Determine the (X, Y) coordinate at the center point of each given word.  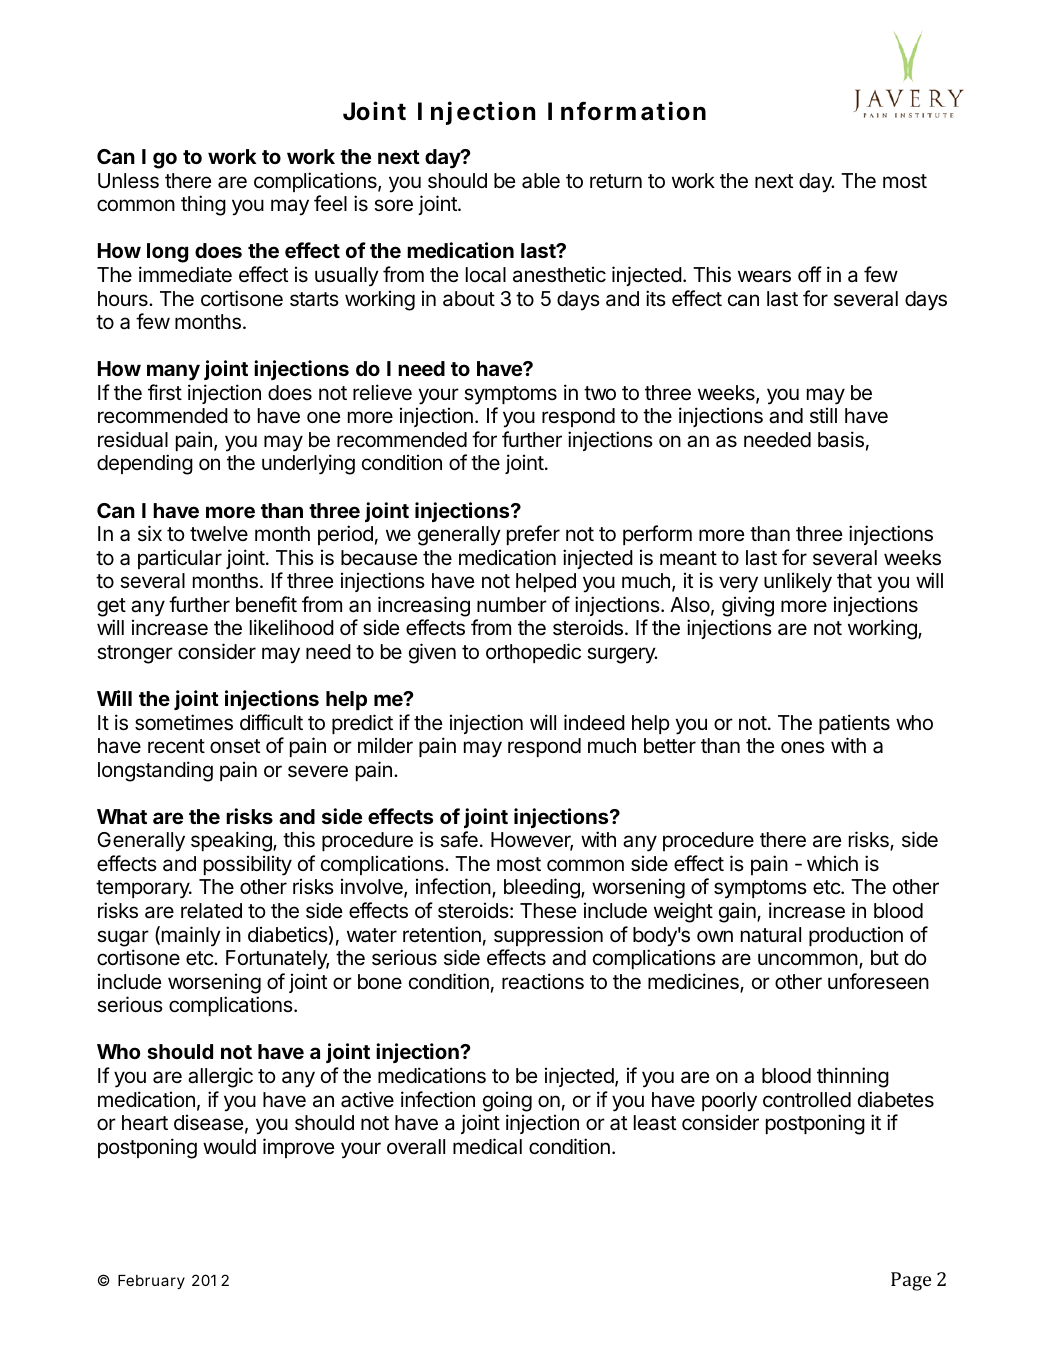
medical (487, 1146)
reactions (543, 981)
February (151, 1282)
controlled (807, 1100)
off (810, 274)
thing (203, 205)
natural (771, 935)
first (165, 392)
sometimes (184, 722)
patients (854, 724)
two (600, 393)
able (541, 181)
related (211, 911)
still (823, 415)
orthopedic (533, 653)
